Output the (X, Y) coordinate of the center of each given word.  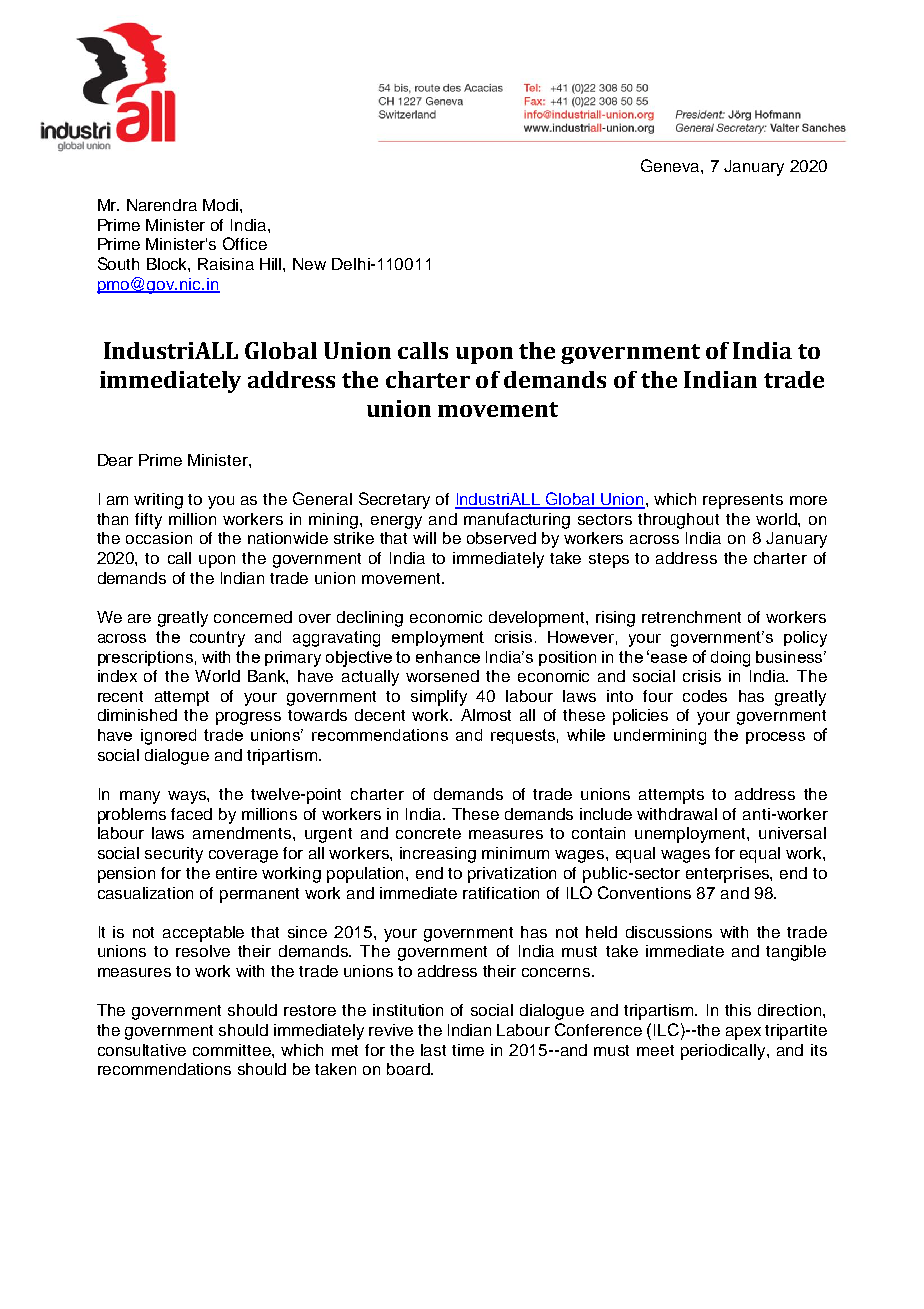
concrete (428, 833)
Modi (220, 205)
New (309, 264)
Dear (115, 460)
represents (743, 501)
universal (792, 833)
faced (191, 814)
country (217, 639)
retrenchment (691, 617)
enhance (448, 657)
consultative (142, 1050)
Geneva (671, 165)
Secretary (394, 500)
